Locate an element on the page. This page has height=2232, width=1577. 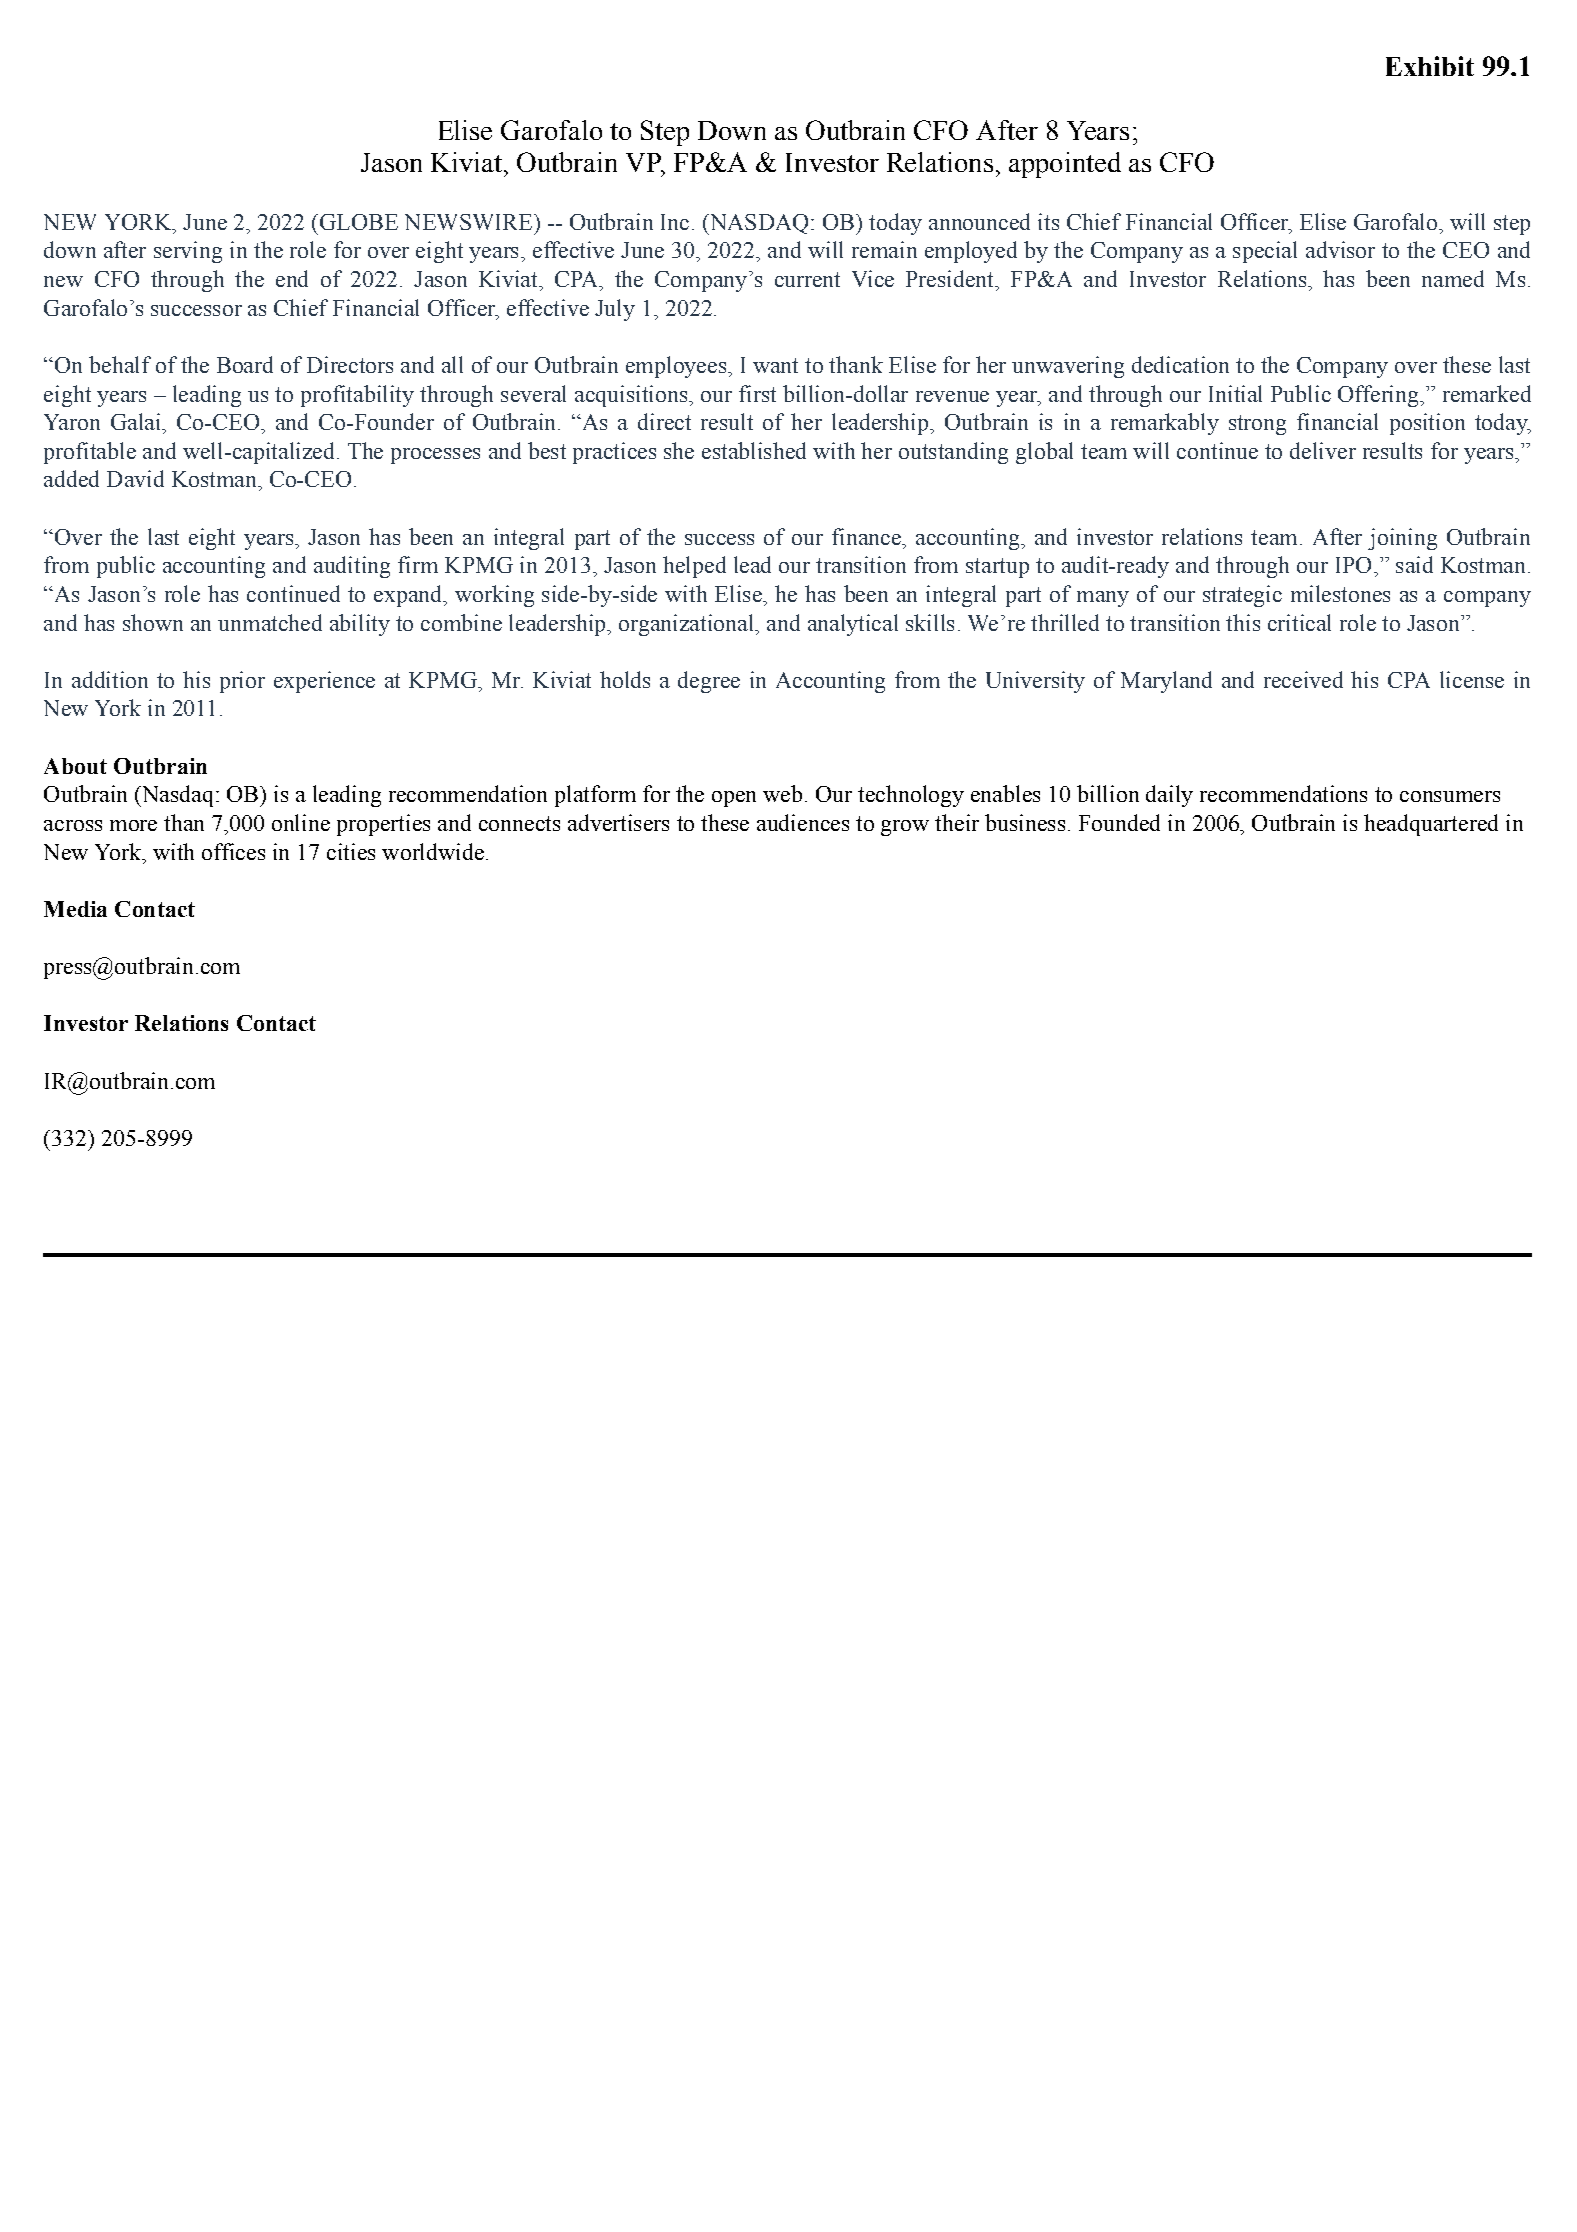
offices is located at coordinates (233, 851).
